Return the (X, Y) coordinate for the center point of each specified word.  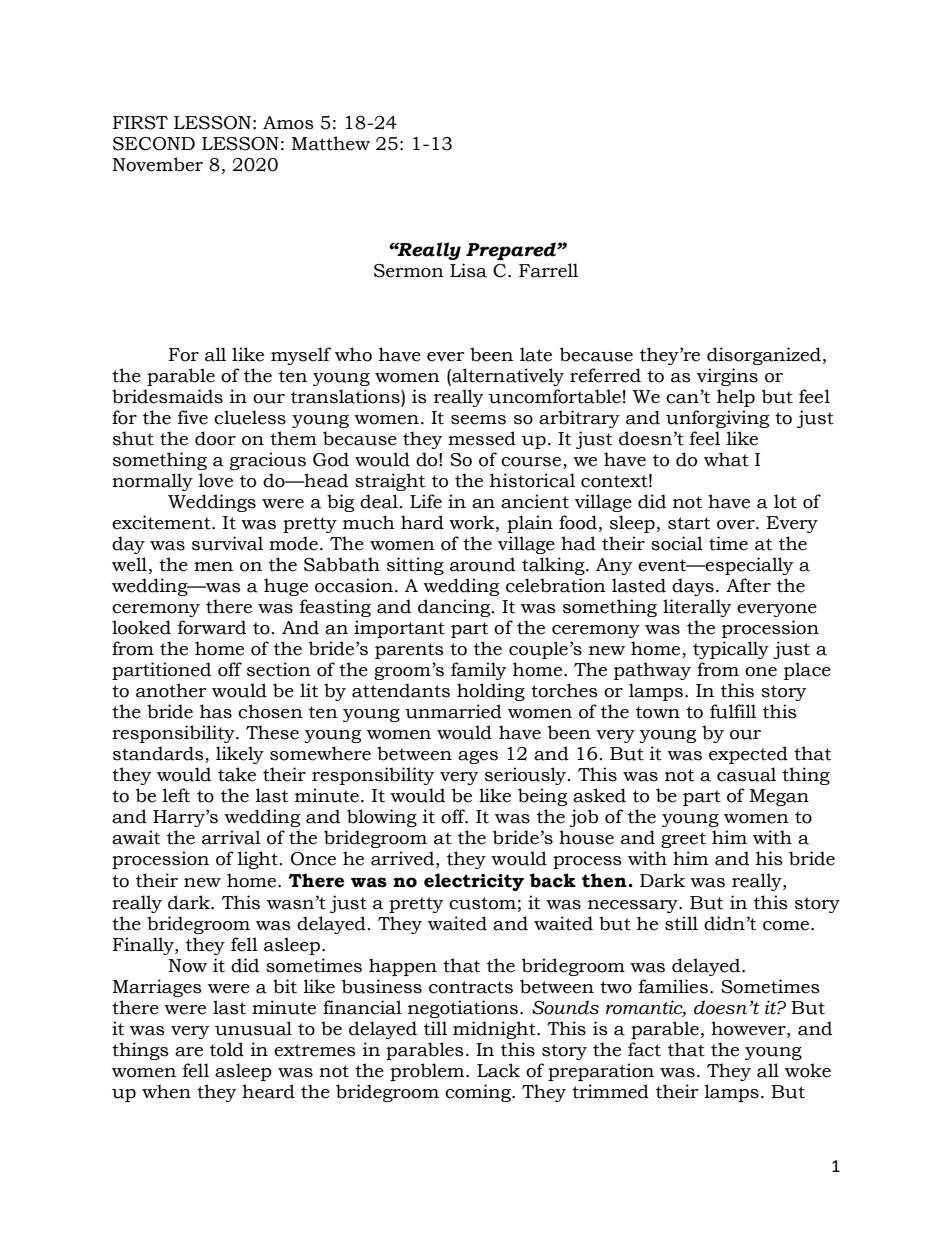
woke (808, 1070)
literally (697, 608)
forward (212, 627)
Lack (498, 1070)
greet (683, 840)
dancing (455, 608)
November (157, 164)
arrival (231, 837)
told (227, 1049)
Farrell (548, 270)
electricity (474, 882)
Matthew (330, 143)
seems (478, 420)
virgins (727, 377)
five (193, 417)
